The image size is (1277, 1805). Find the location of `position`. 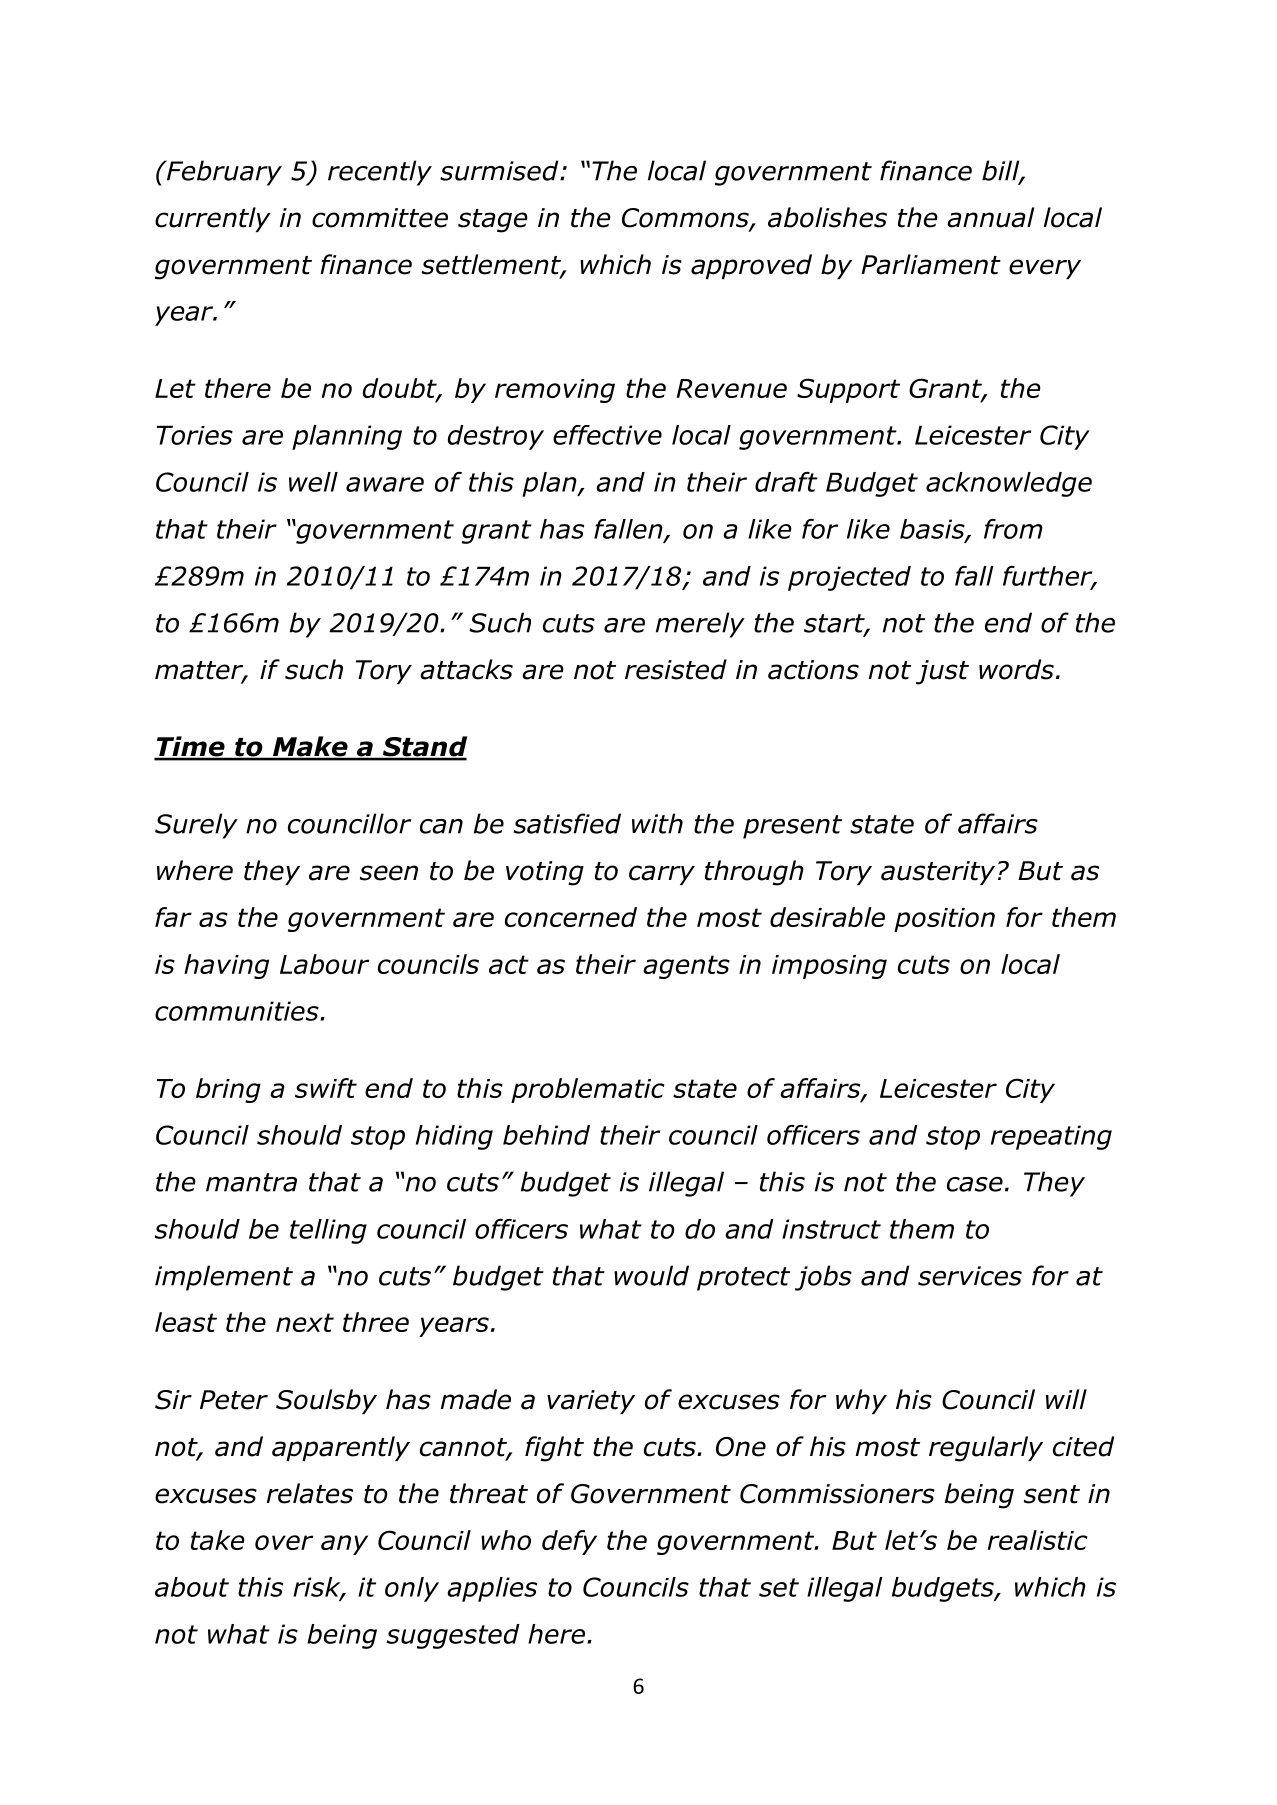

position is located at coordinates (944, 920).
